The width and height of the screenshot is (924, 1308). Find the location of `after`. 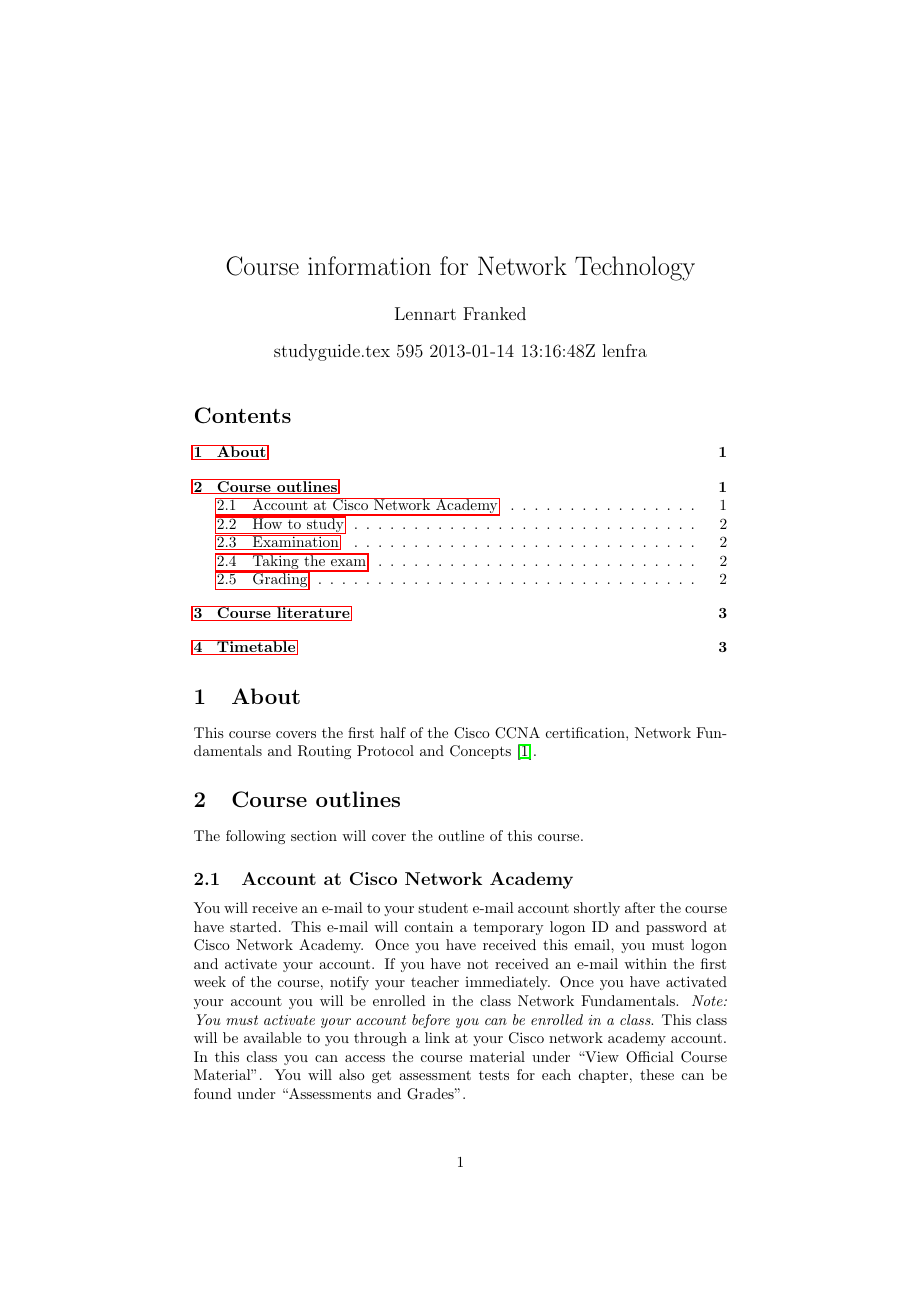

after is located at coordinates (640, 907).
